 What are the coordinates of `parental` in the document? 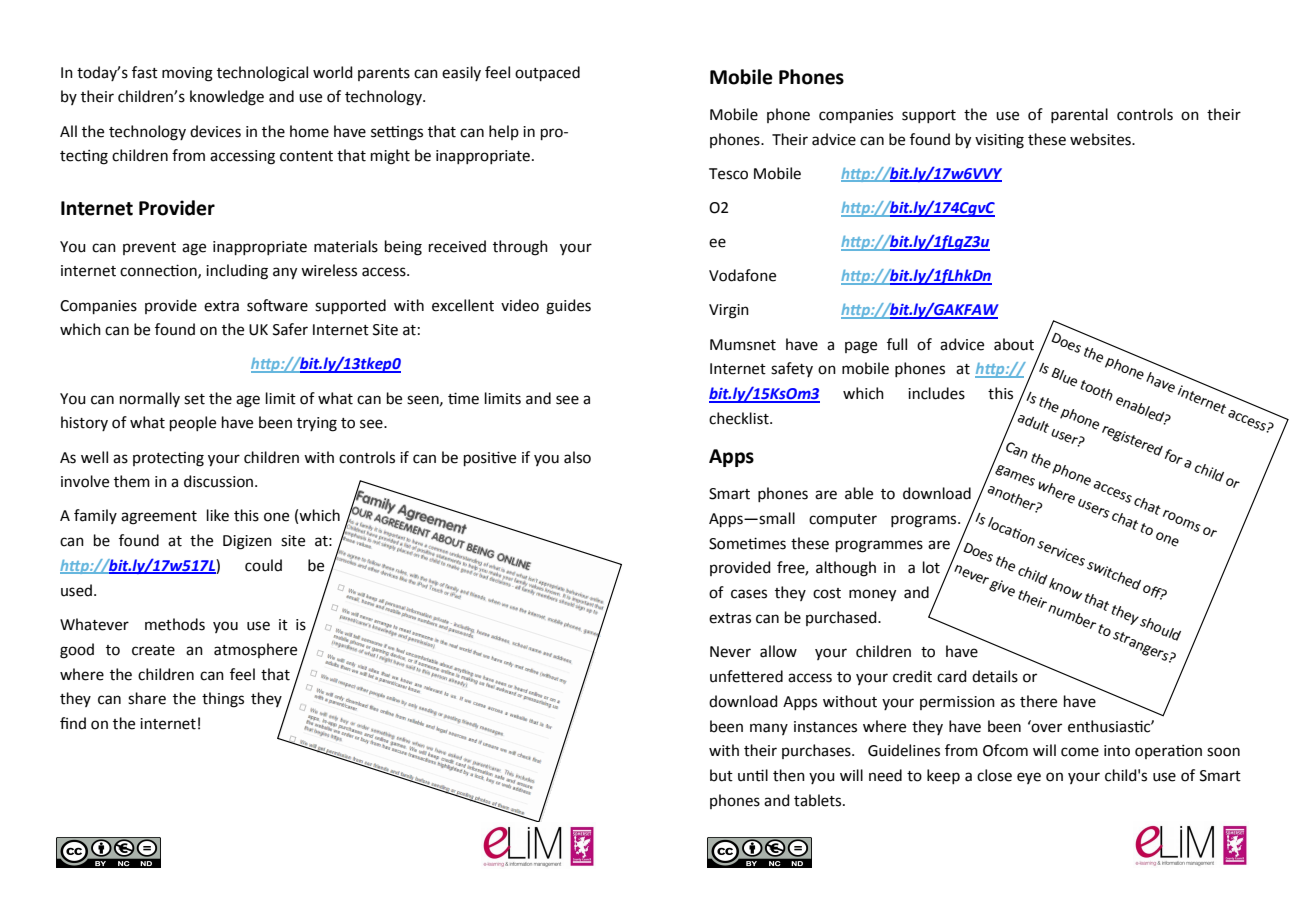 It's located at (1079, 115).
